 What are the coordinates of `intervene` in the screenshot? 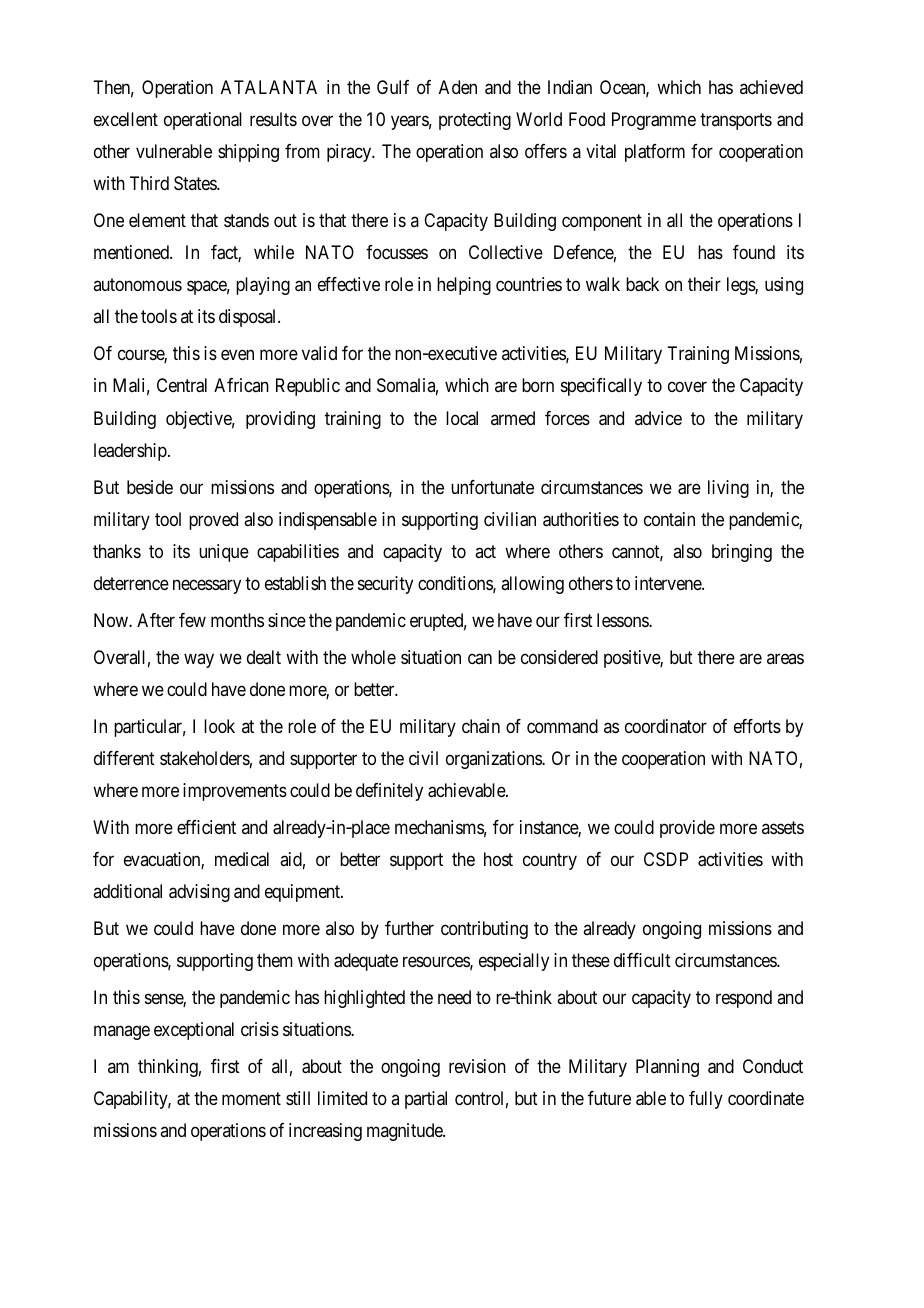 It's located at (669, 583).
